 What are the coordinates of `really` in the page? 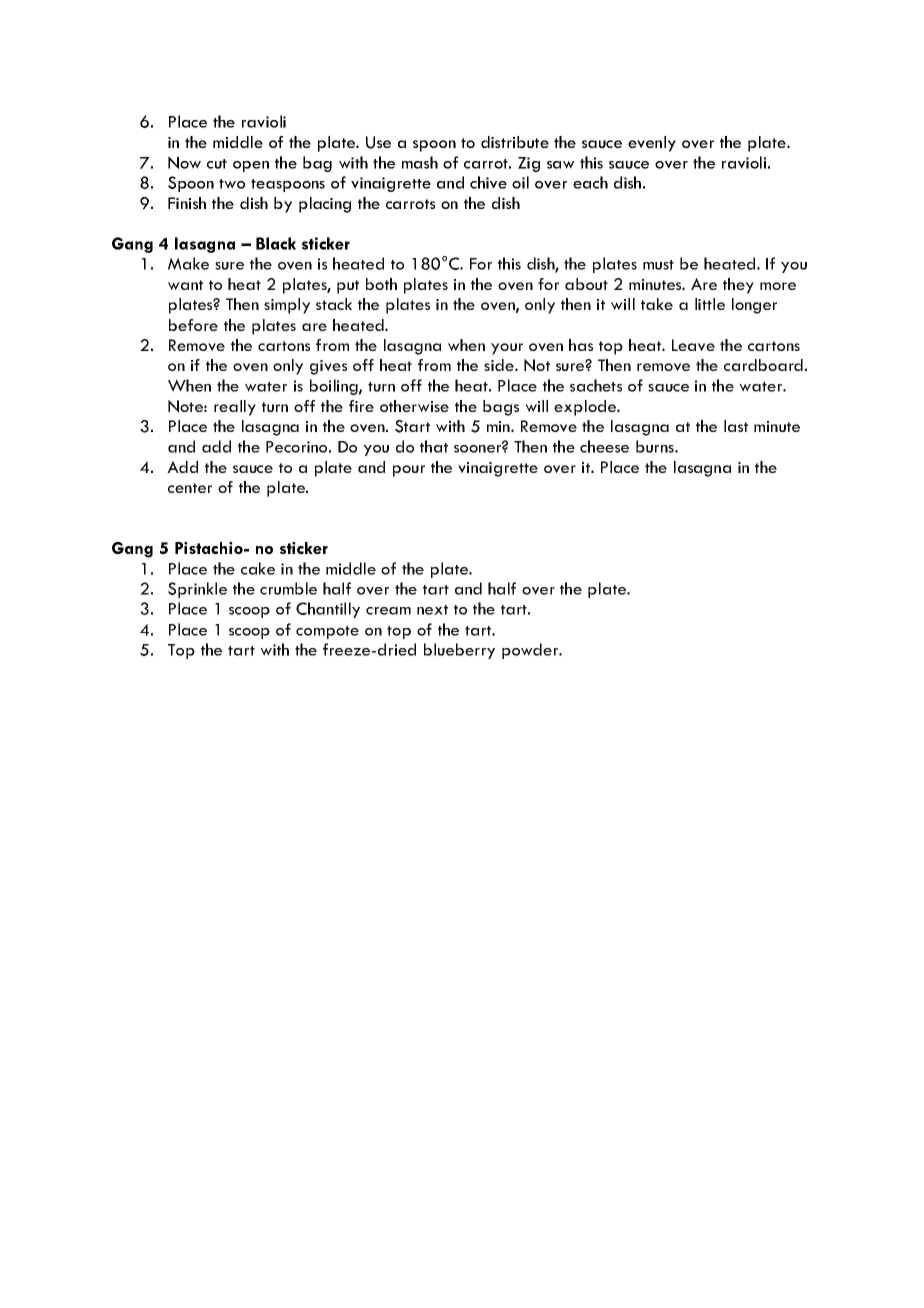 It's located at (235, 408).
